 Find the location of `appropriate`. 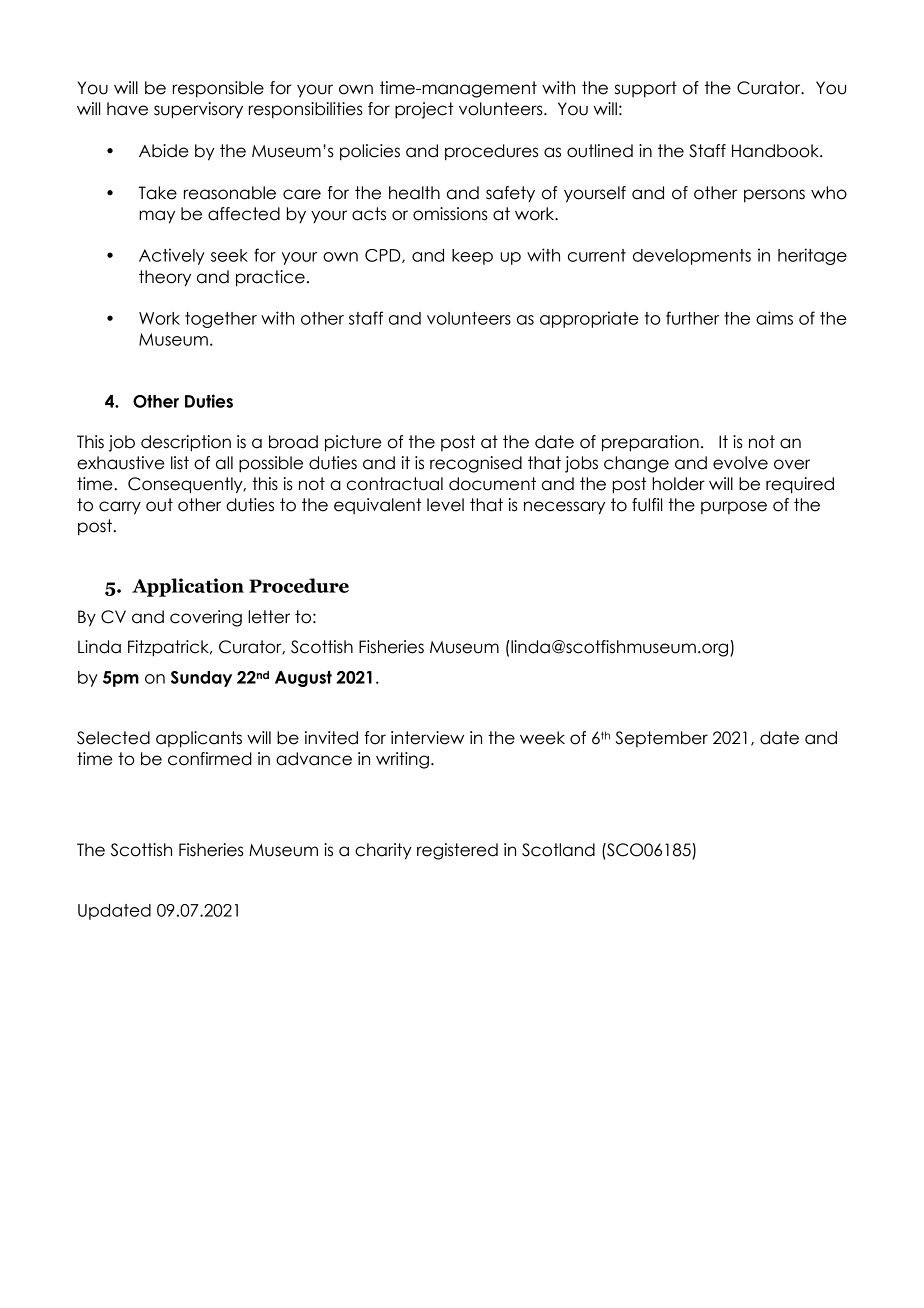

appropriate is located at coordinates (589, 319).
